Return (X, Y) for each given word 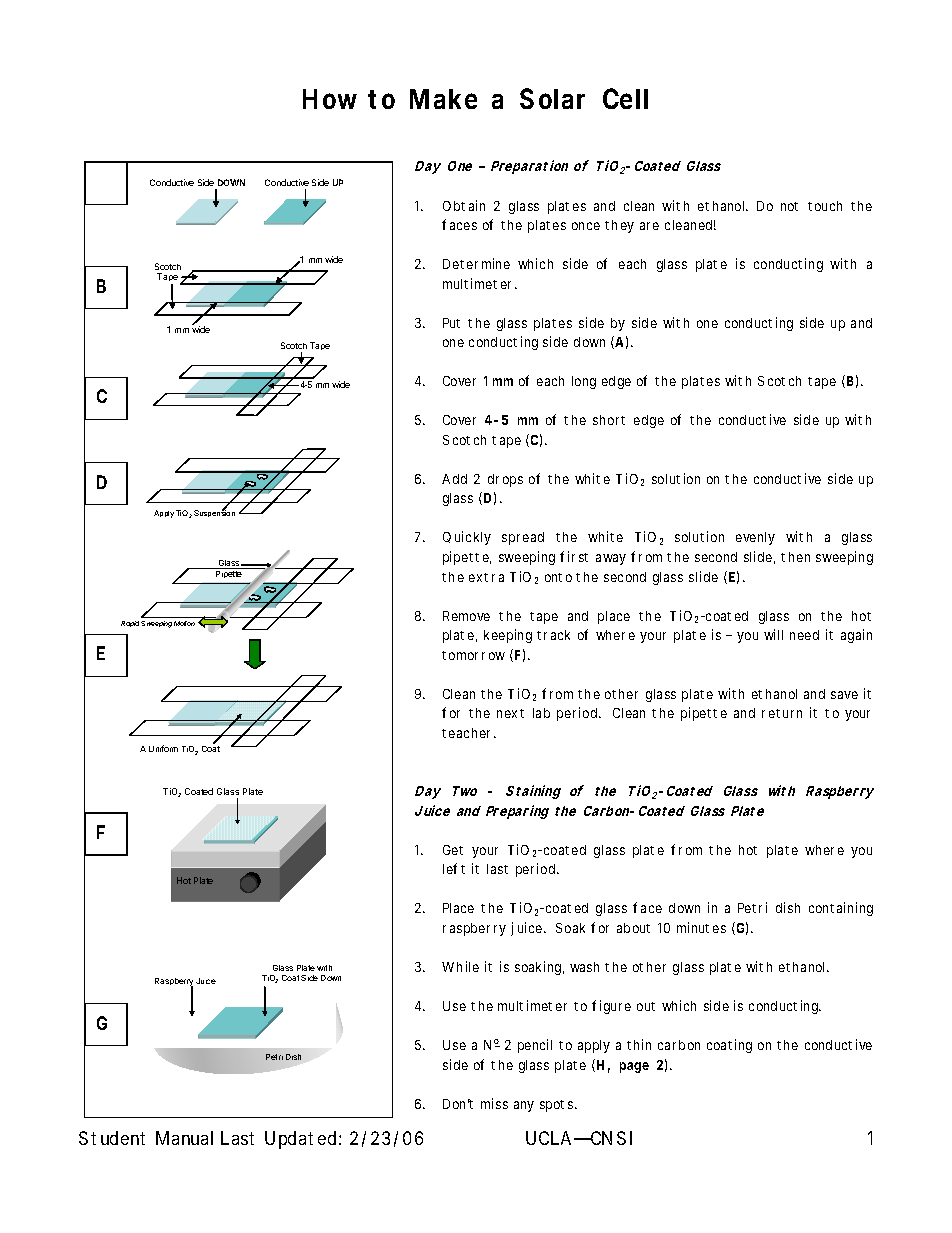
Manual (184, 1138)
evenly (755, 538)
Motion (184, 623)
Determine (476, 263)
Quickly (467, 538)
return (782, 713)
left (454, 868)
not (789, 206)
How (330, 99)
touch (825, 206)
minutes (701, 927)
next (510, 713)
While (460, 966)
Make (443, 99)
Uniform (163, 748)
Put (451, 323)
